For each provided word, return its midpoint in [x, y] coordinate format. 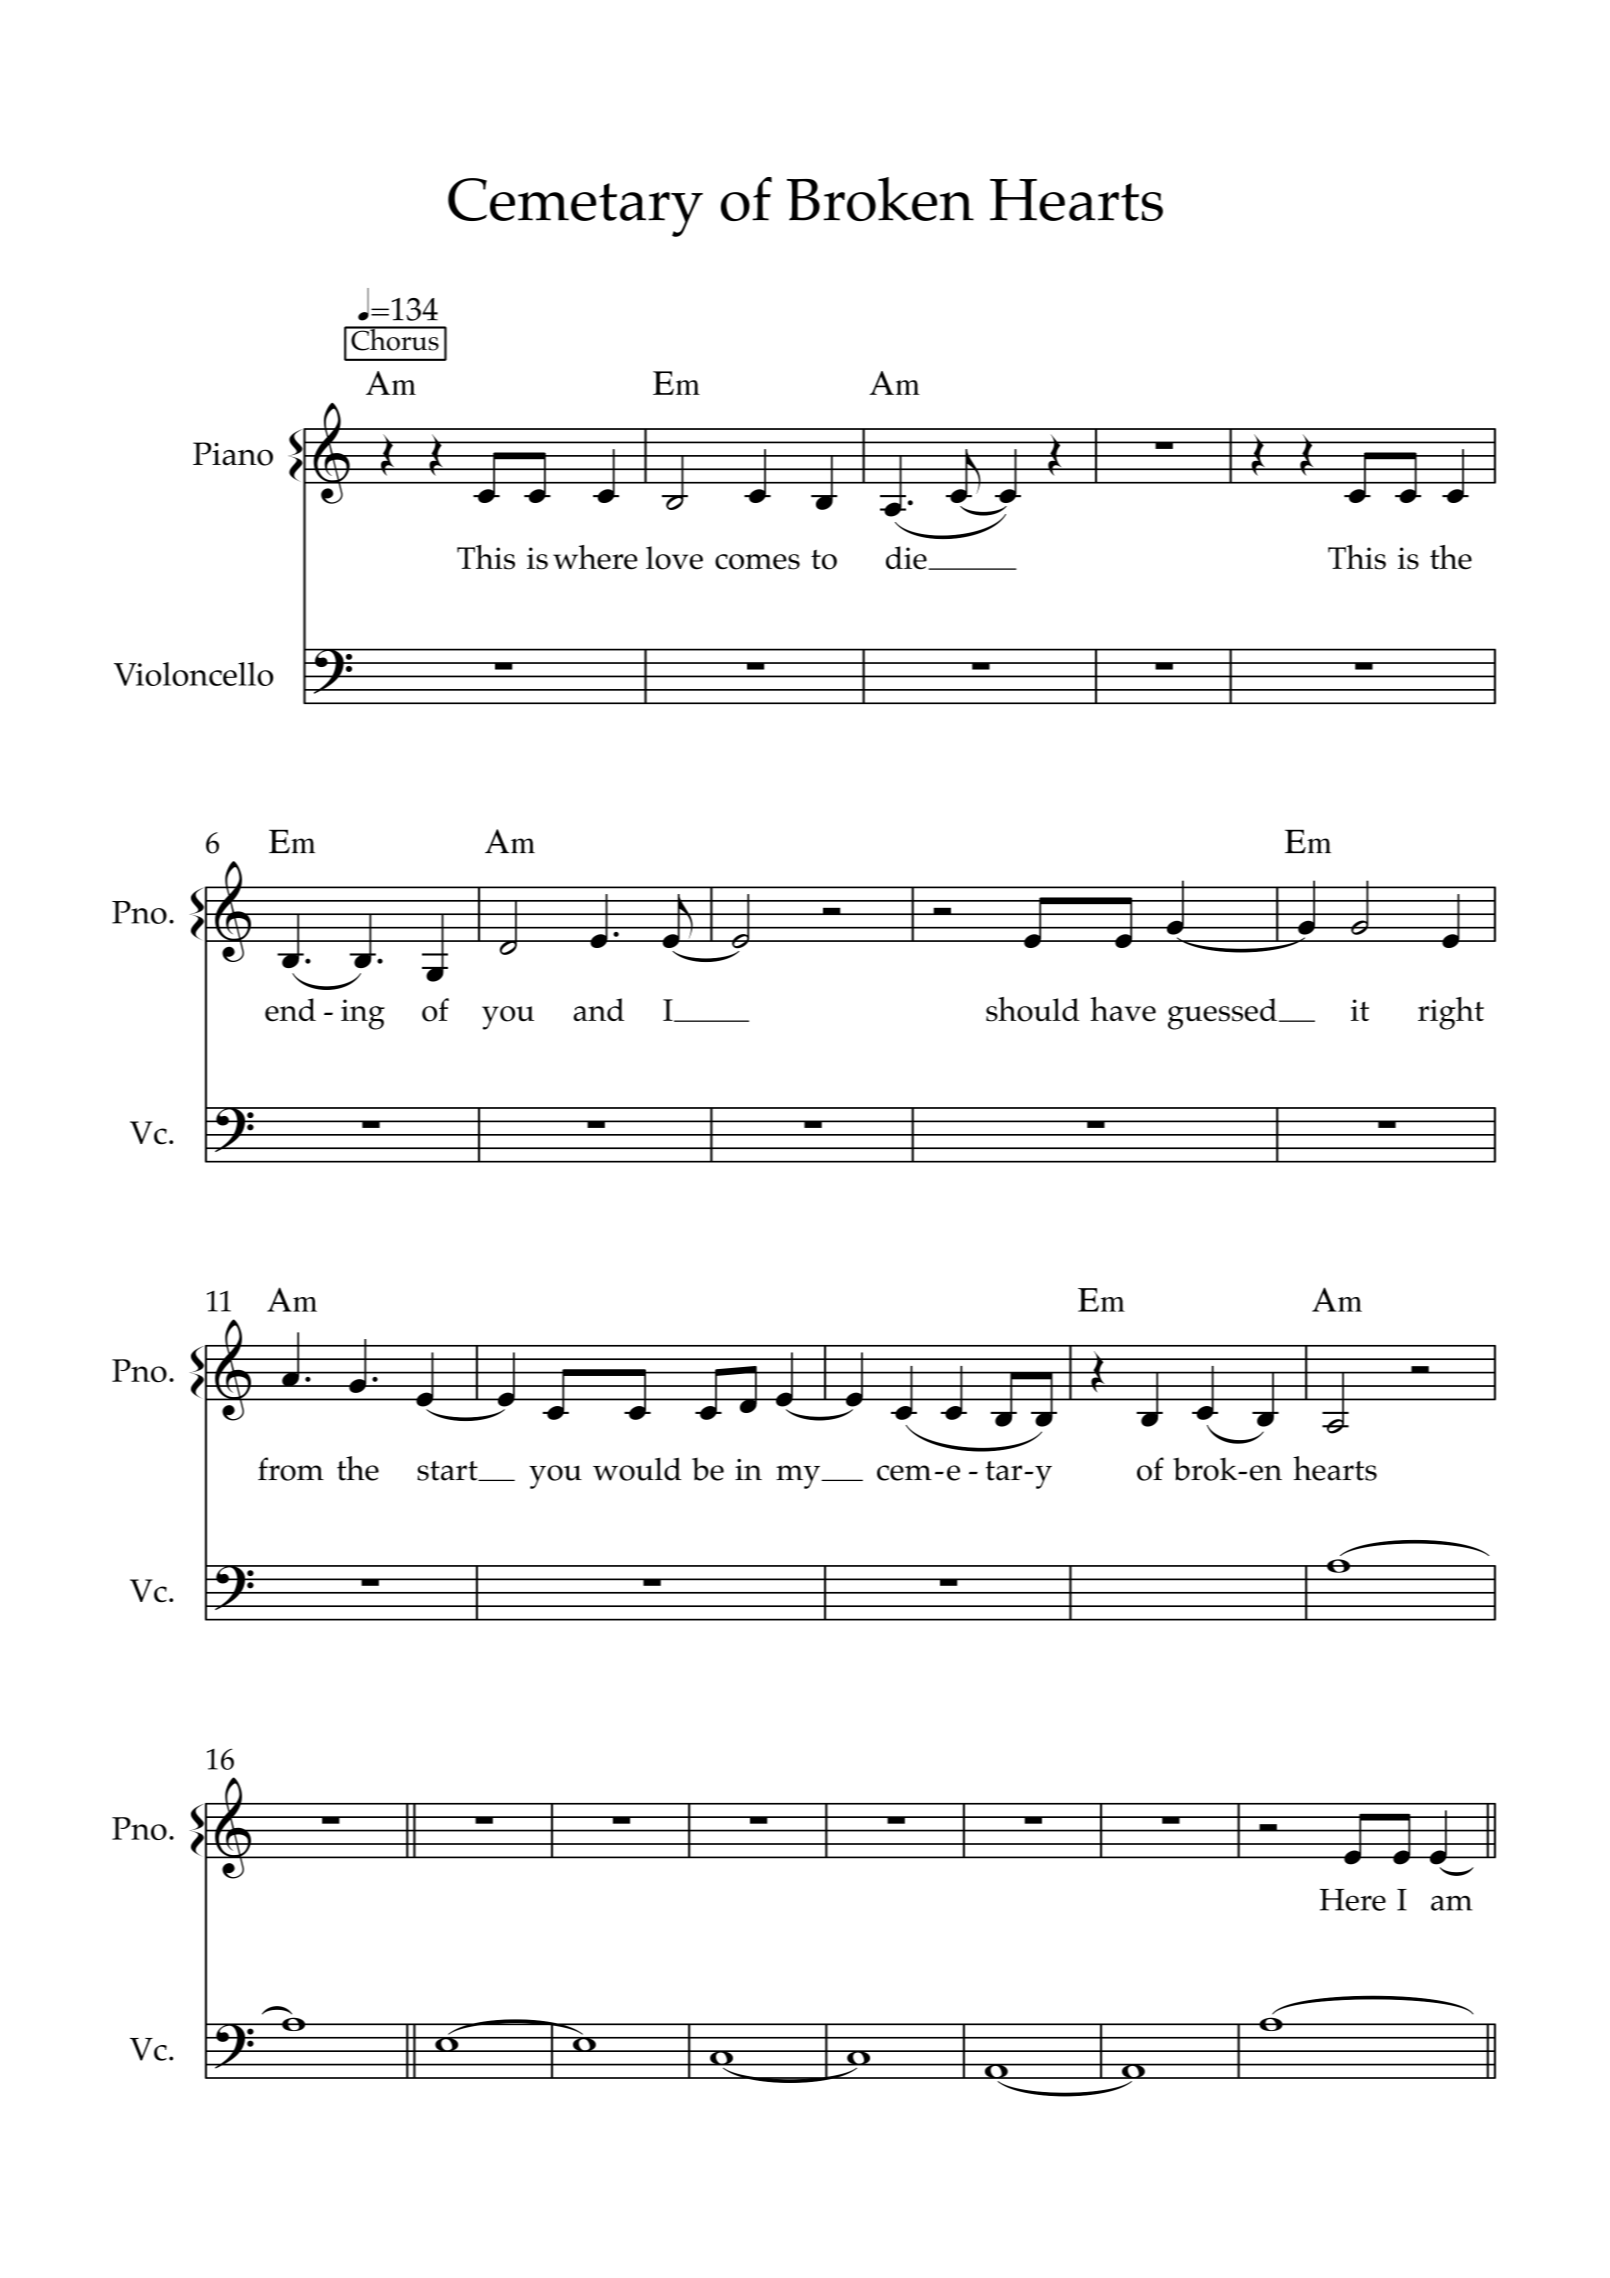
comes [757, 562]
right [1451, 1013]
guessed [1222, 1014]
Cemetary [575, 207]
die [907, 558]
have [1123, 1009]
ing [363, 1014]
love [674, 558]
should [1033, 1009]
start [448, 1471]
